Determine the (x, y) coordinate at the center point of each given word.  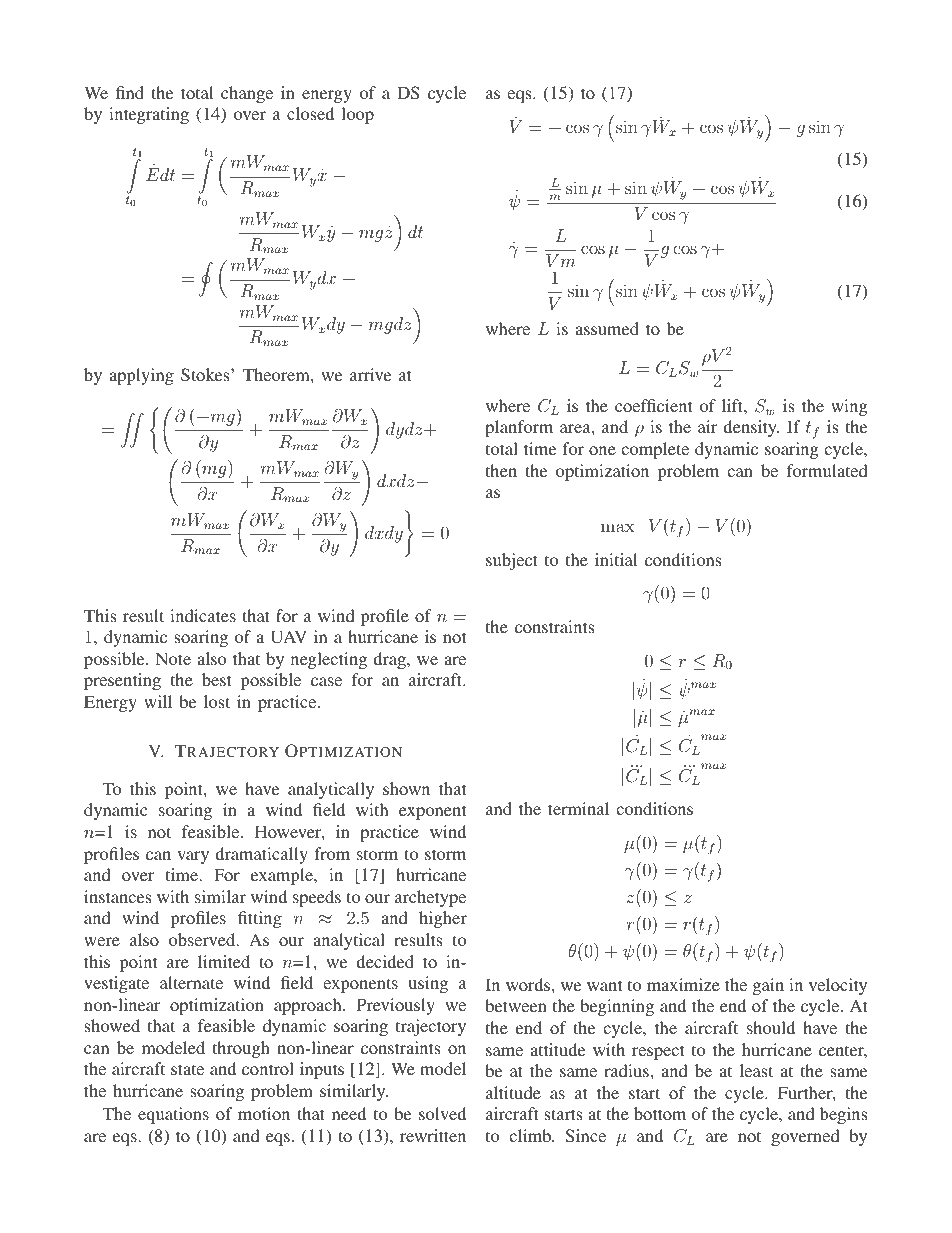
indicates (203, 615)
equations (173, 1115)
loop (357, 115)
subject (512, 561)
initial (616, 559)
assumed (607, 328)
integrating (149, 115)
